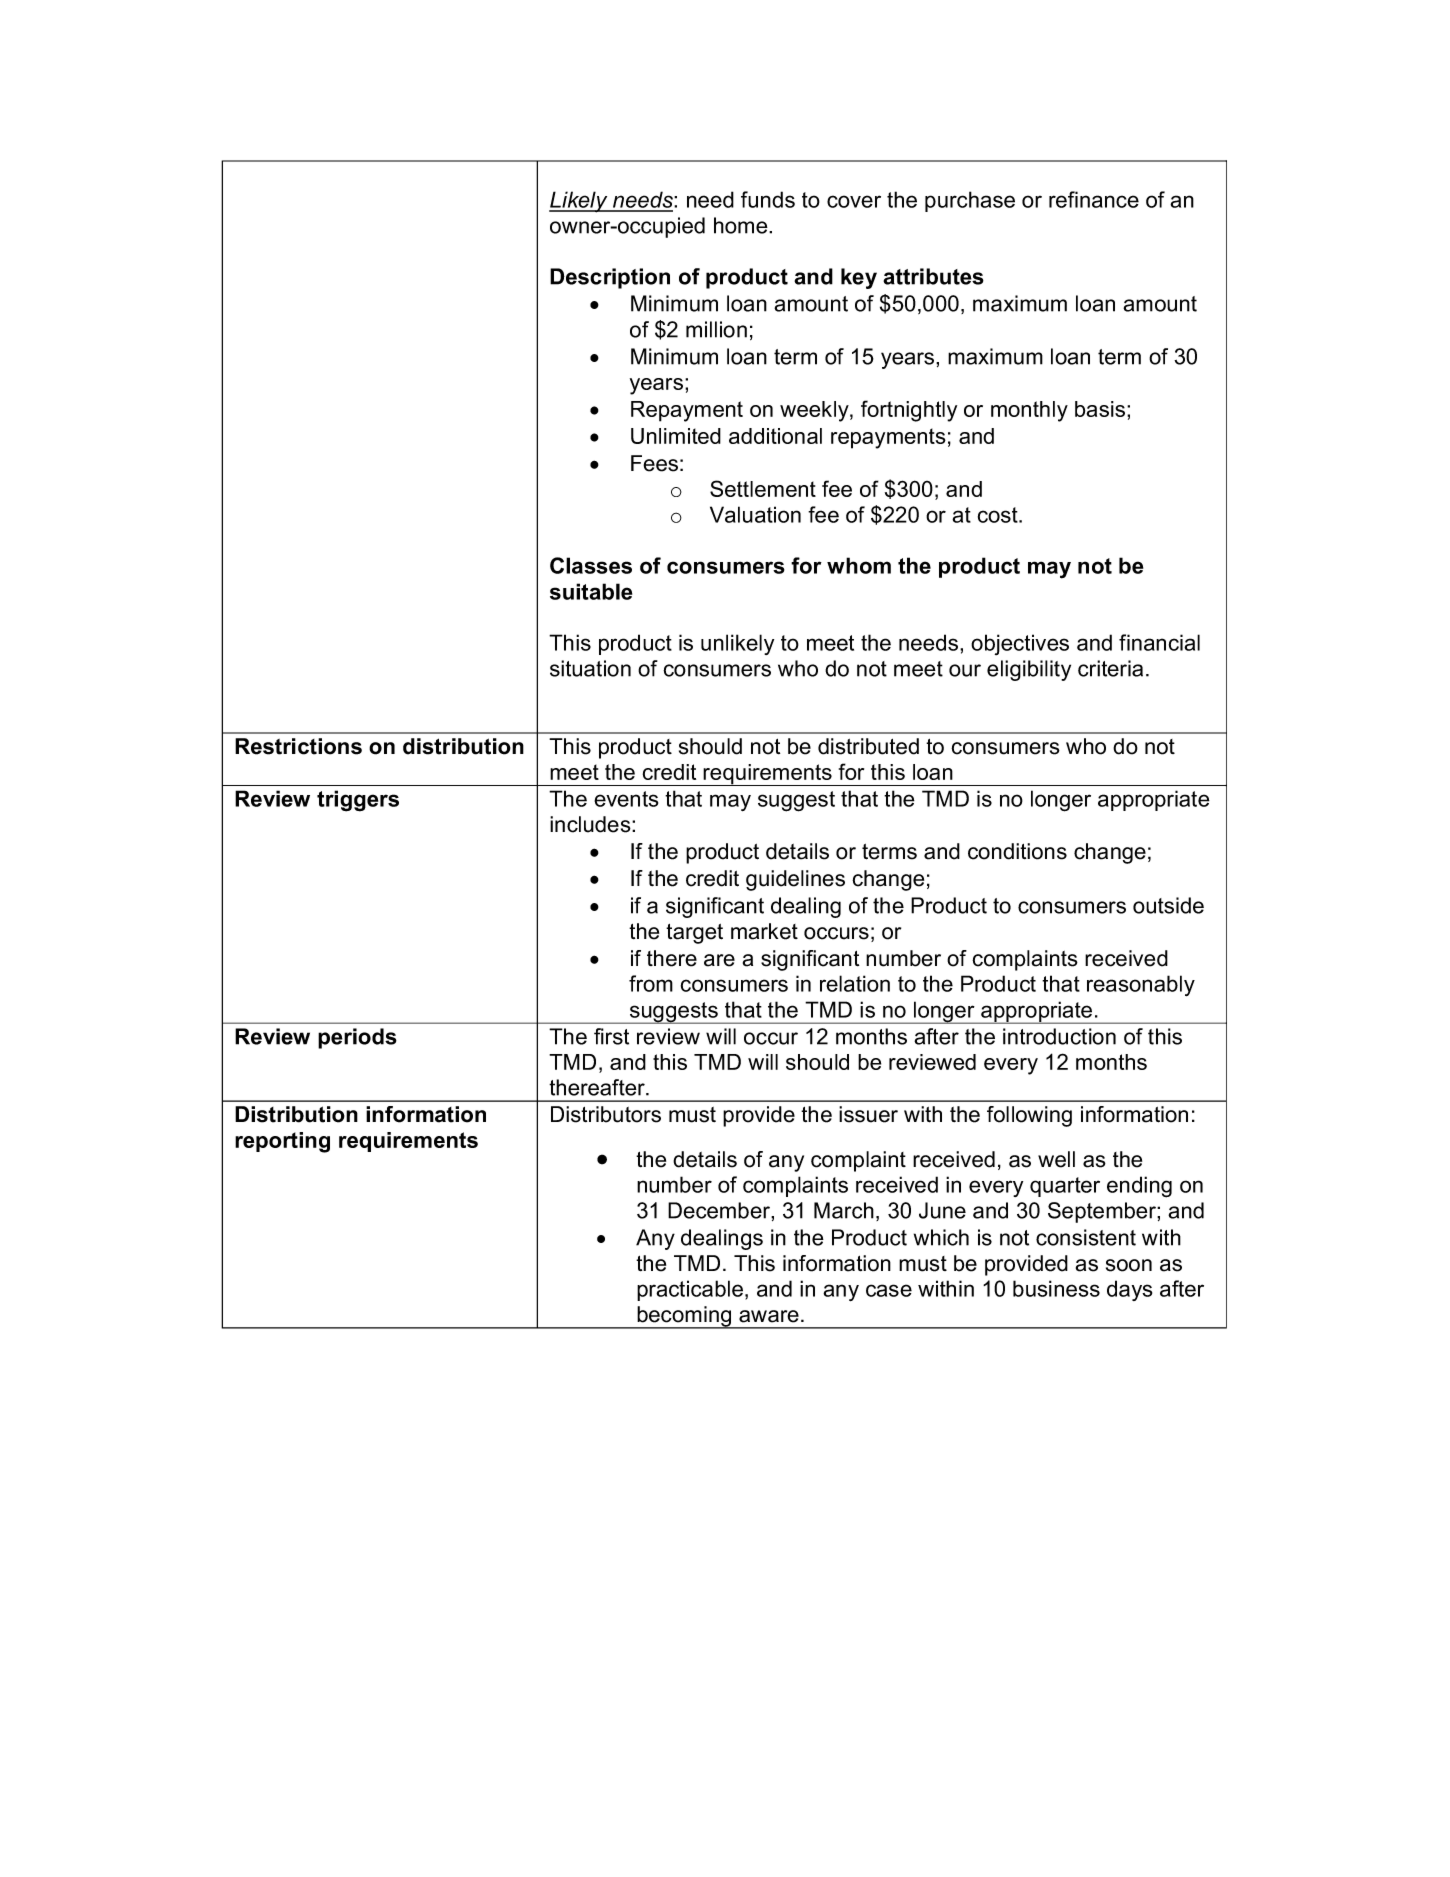  Describe the element at coordinates (690, 1290) in the screenshot. I see `practicable` at that location.
